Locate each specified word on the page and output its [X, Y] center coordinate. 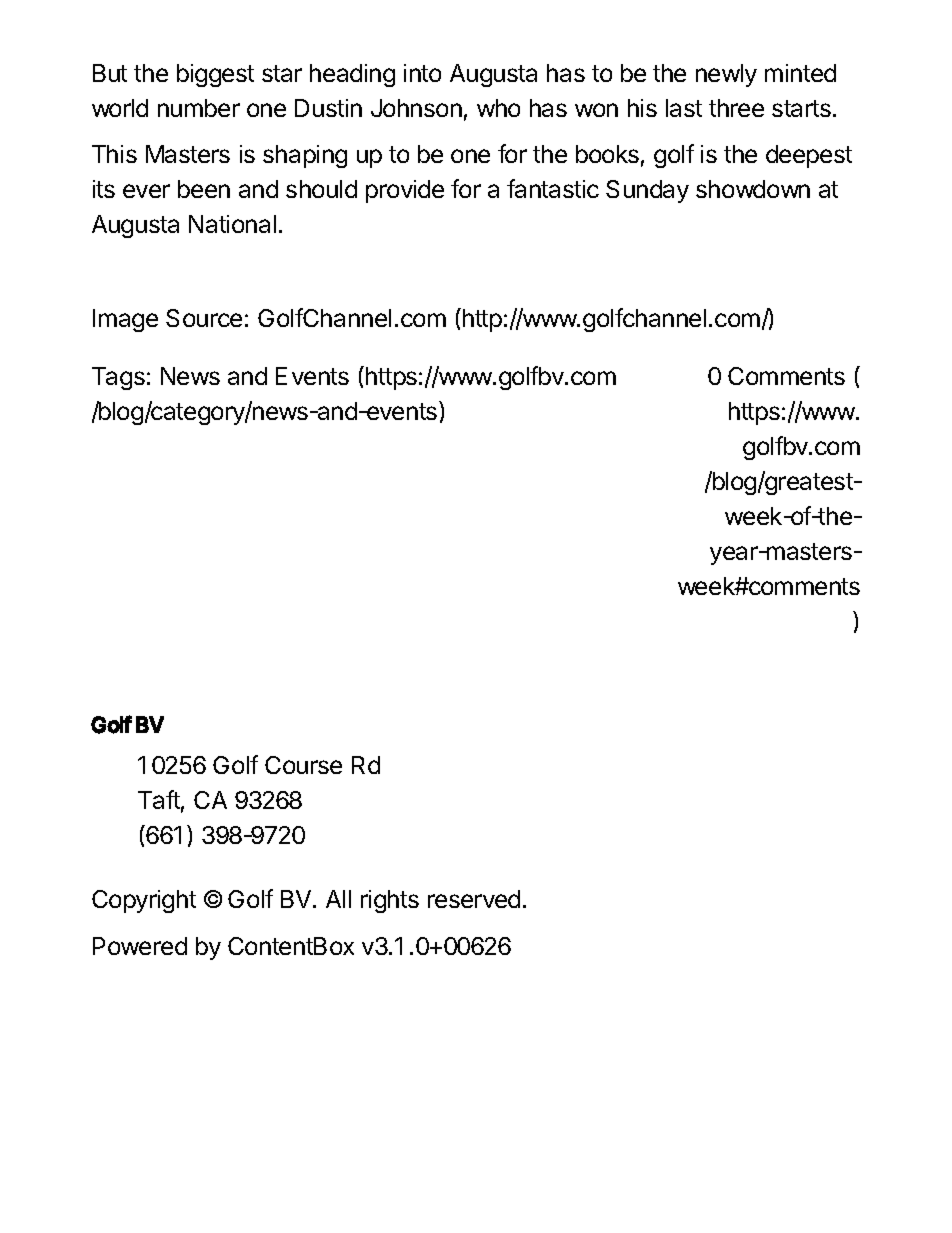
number [199, 108]
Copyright [144, 901]
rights [390, 901]
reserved [474, 899]
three [736, 108]
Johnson [416, 108]
